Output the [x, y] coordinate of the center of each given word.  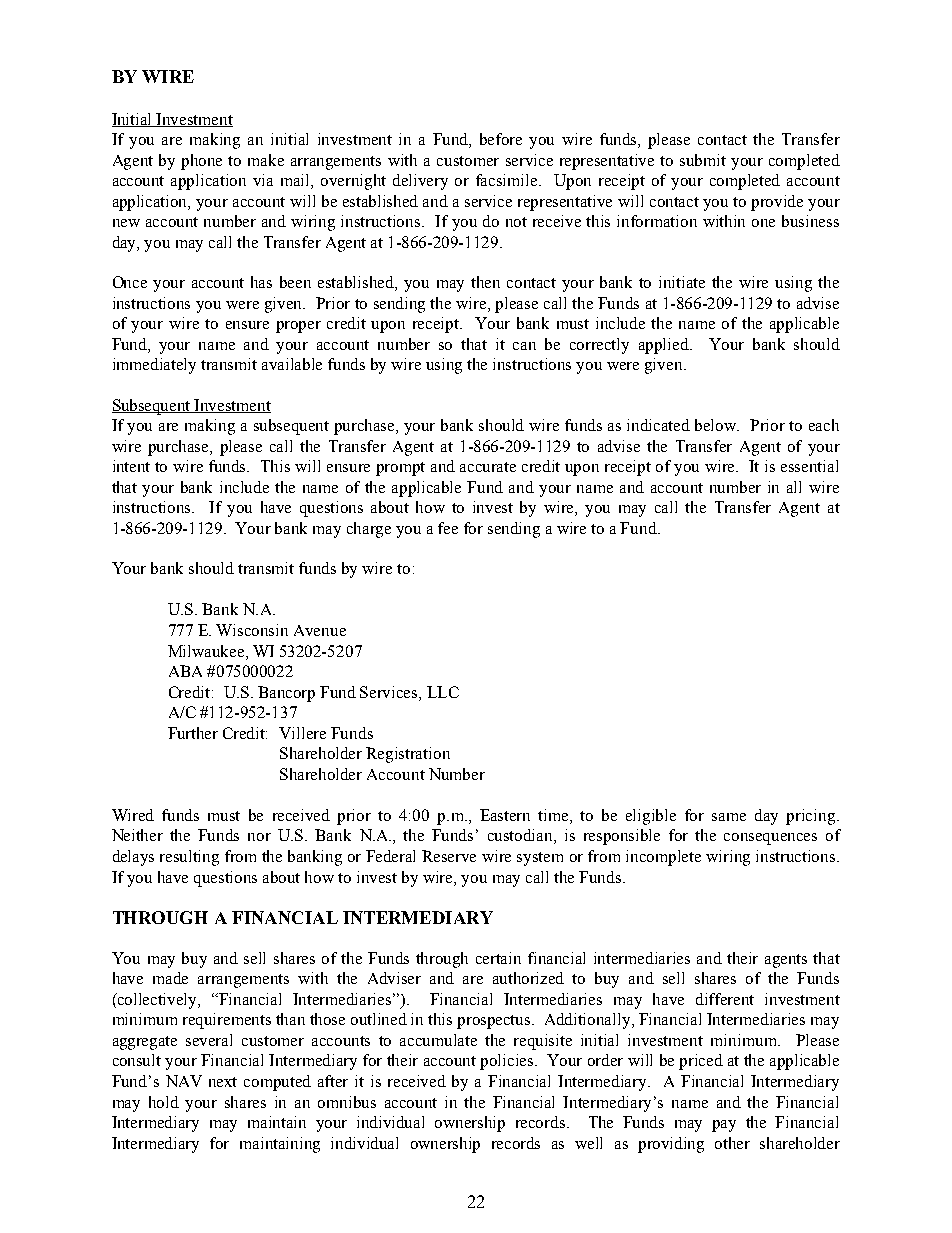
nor [259, 837]
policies [508, 1062]
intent [131, 466]
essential [809, 466]
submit [703, 160]
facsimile [508, 180]
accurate [488, 467]
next [223, 1082]
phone [201, 162]
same [729, 817]
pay [724, 1126]
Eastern [505, 815]
